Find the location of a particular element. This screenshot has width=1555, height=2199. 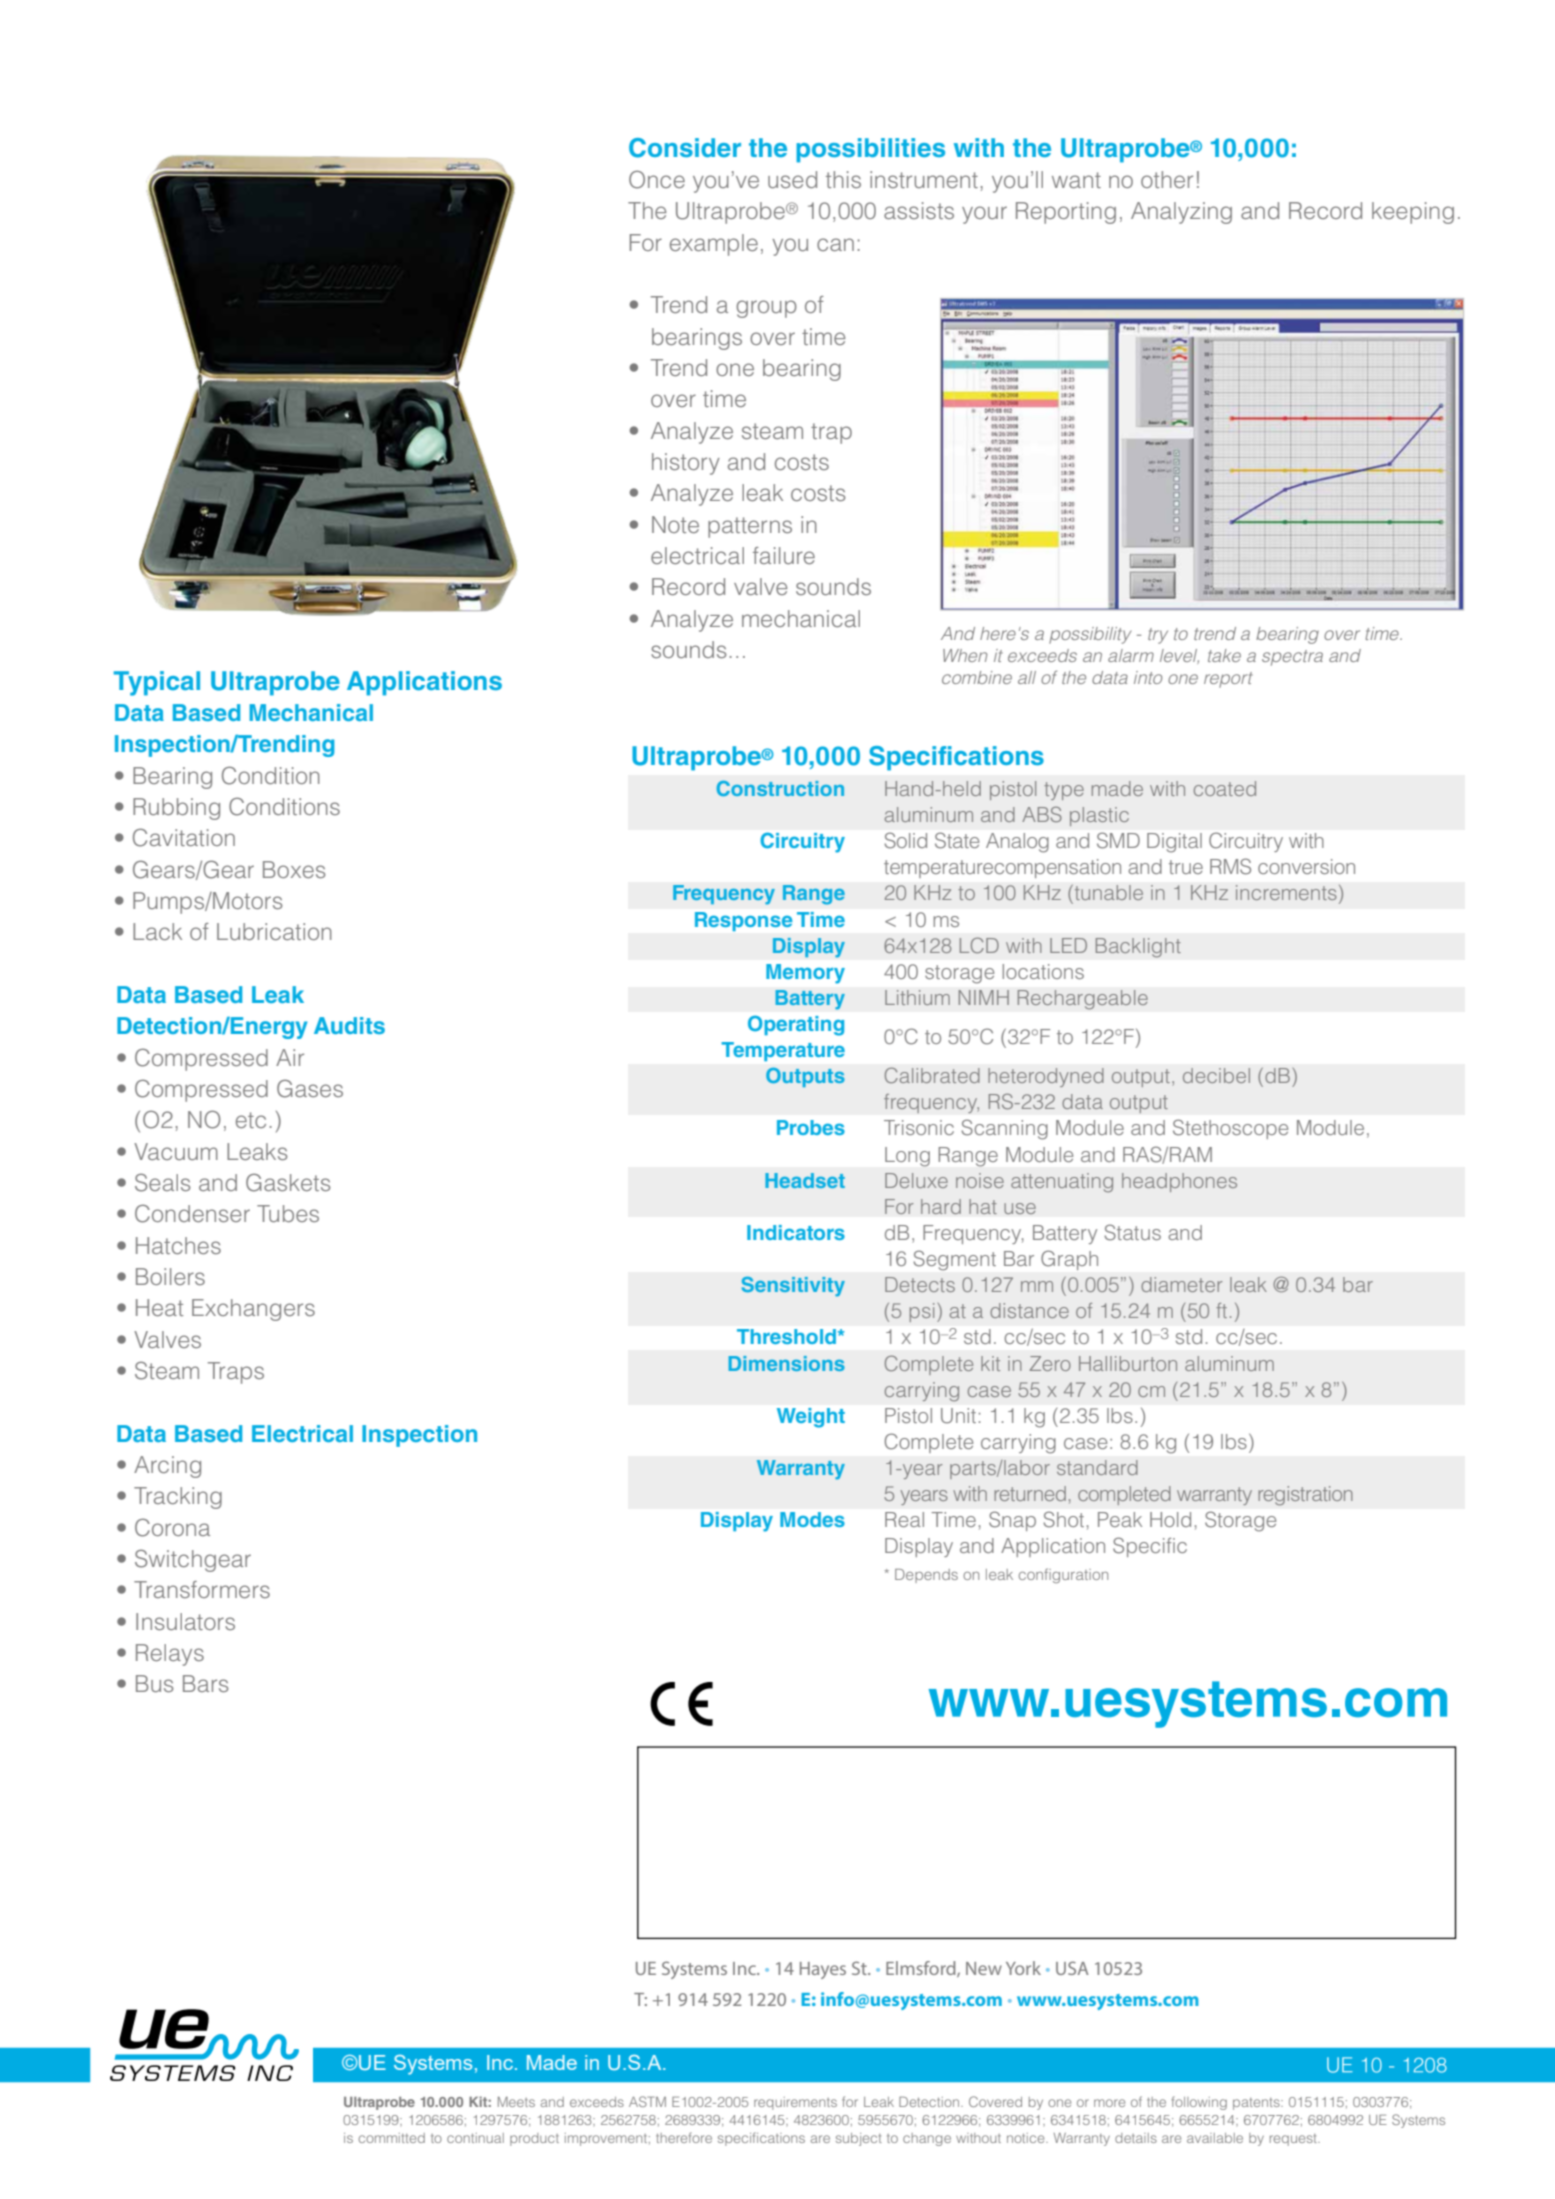

Stethoscope is located at coordinates (1230, 1129).
